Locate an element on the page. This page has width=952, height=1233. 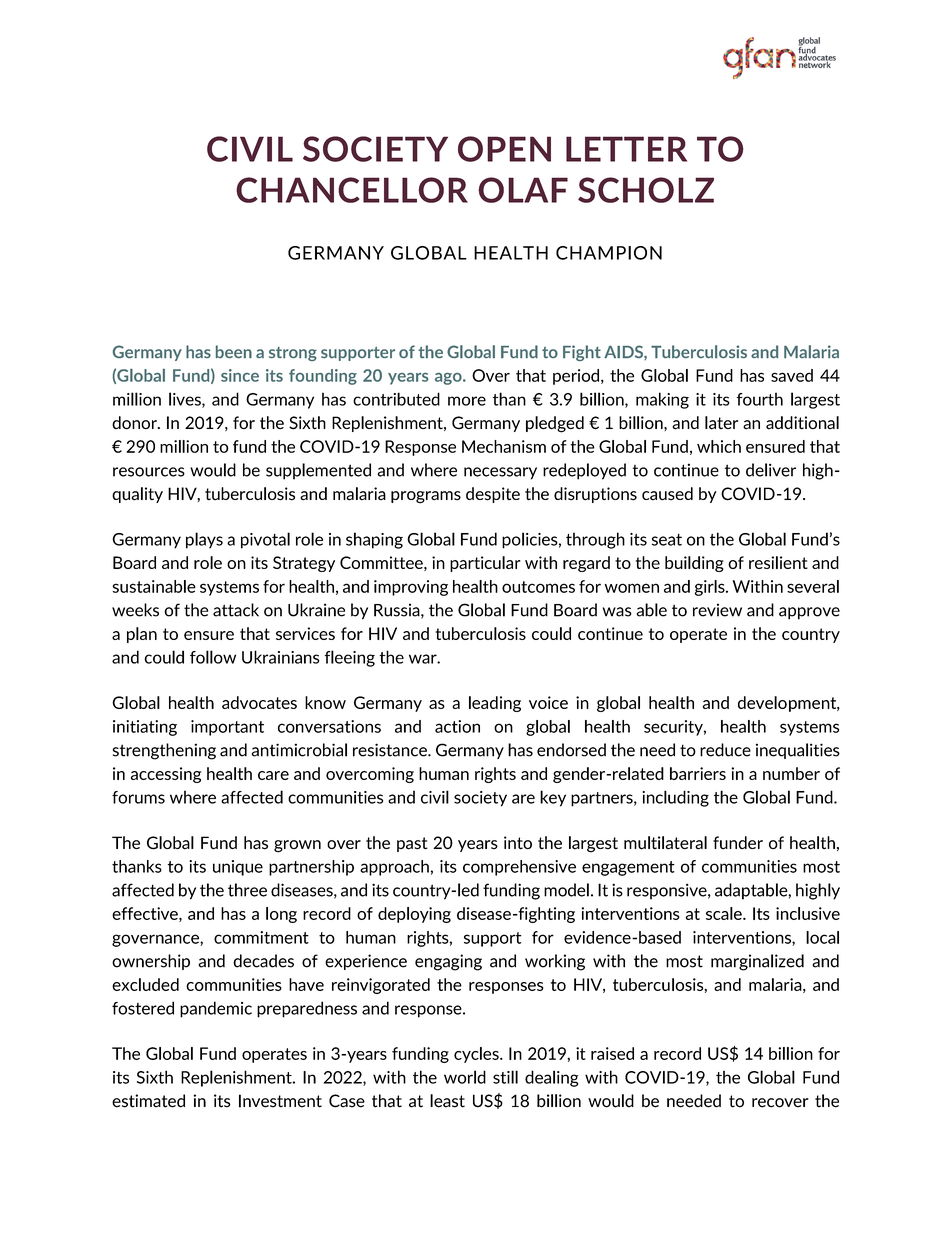
attack is located at coordinates (236, 610).
